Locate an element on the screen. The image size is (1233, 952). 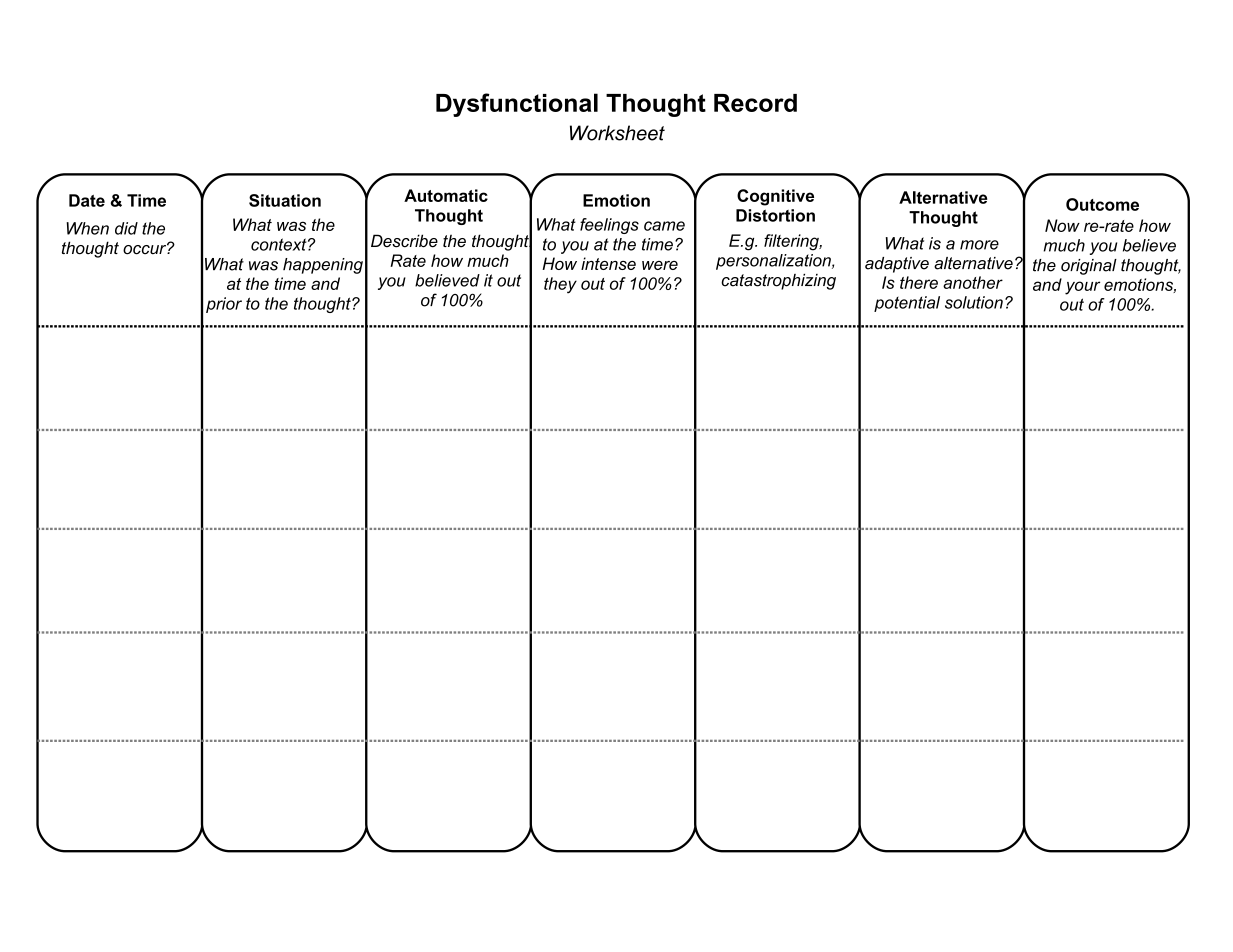
Distortion is located at coordinates (775, 215).
